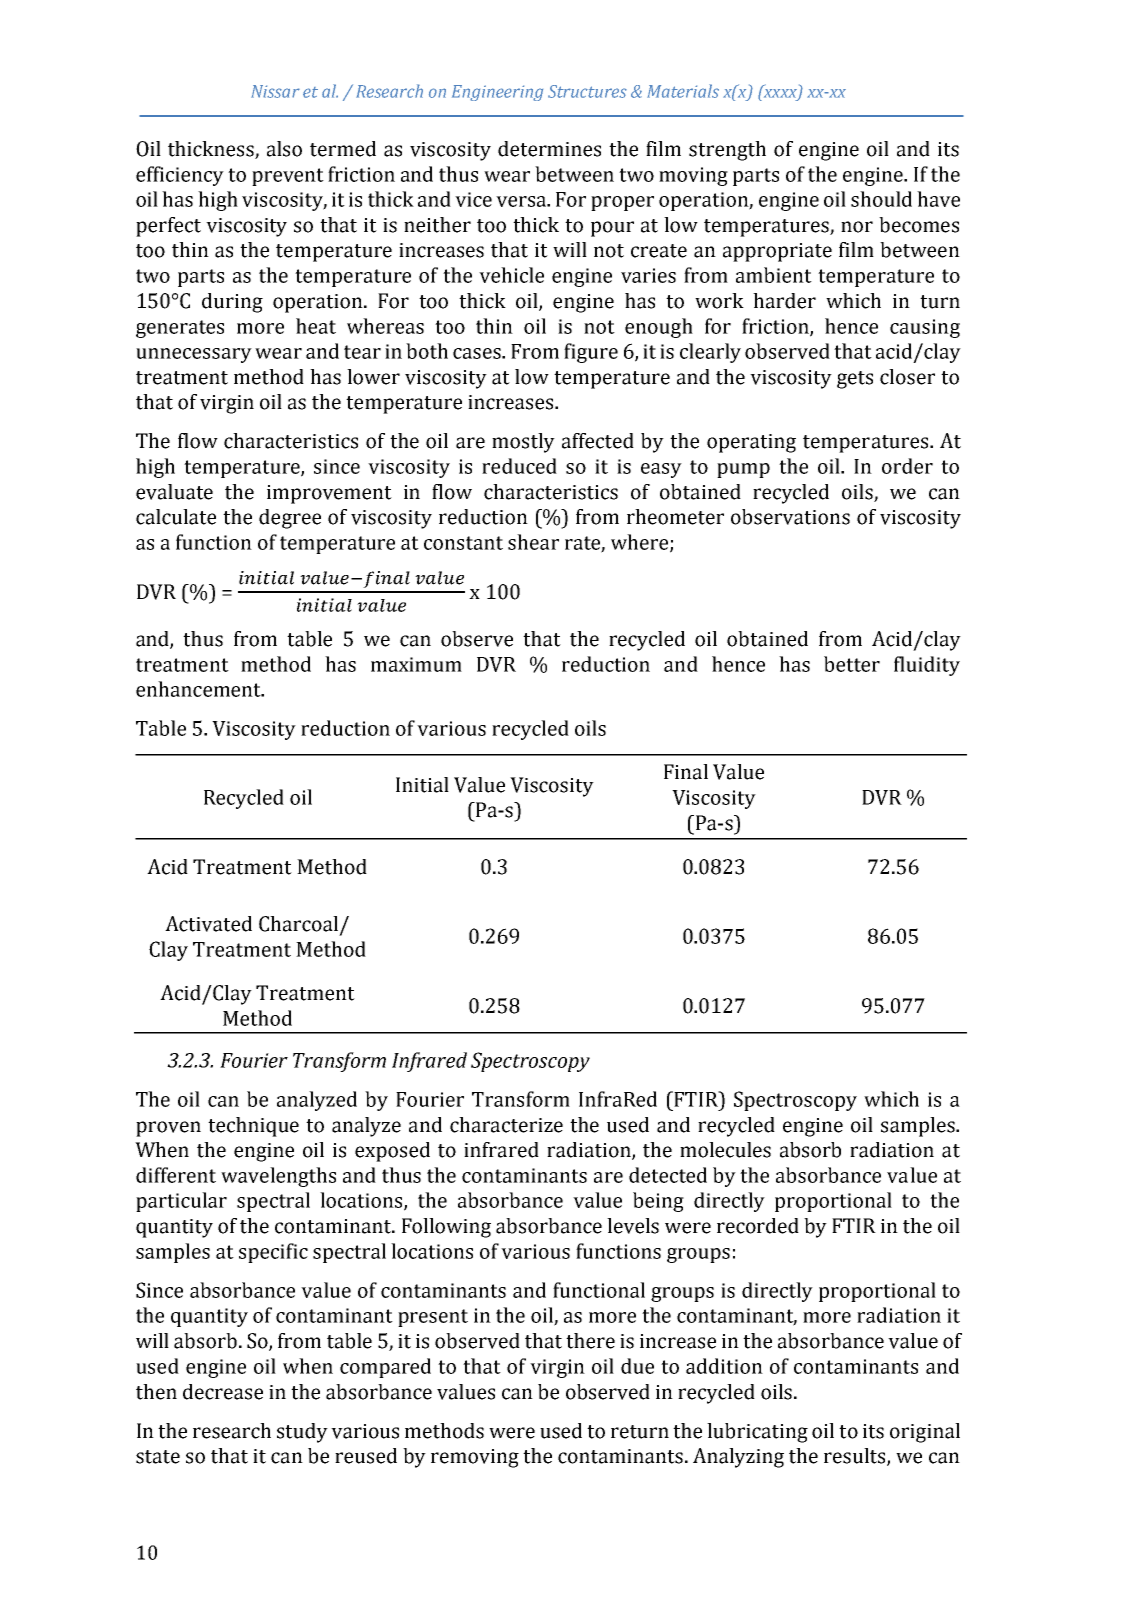  What do you see at coordinates (881, 199) in the page?
I see `should` at bounding box center [881, 199].
